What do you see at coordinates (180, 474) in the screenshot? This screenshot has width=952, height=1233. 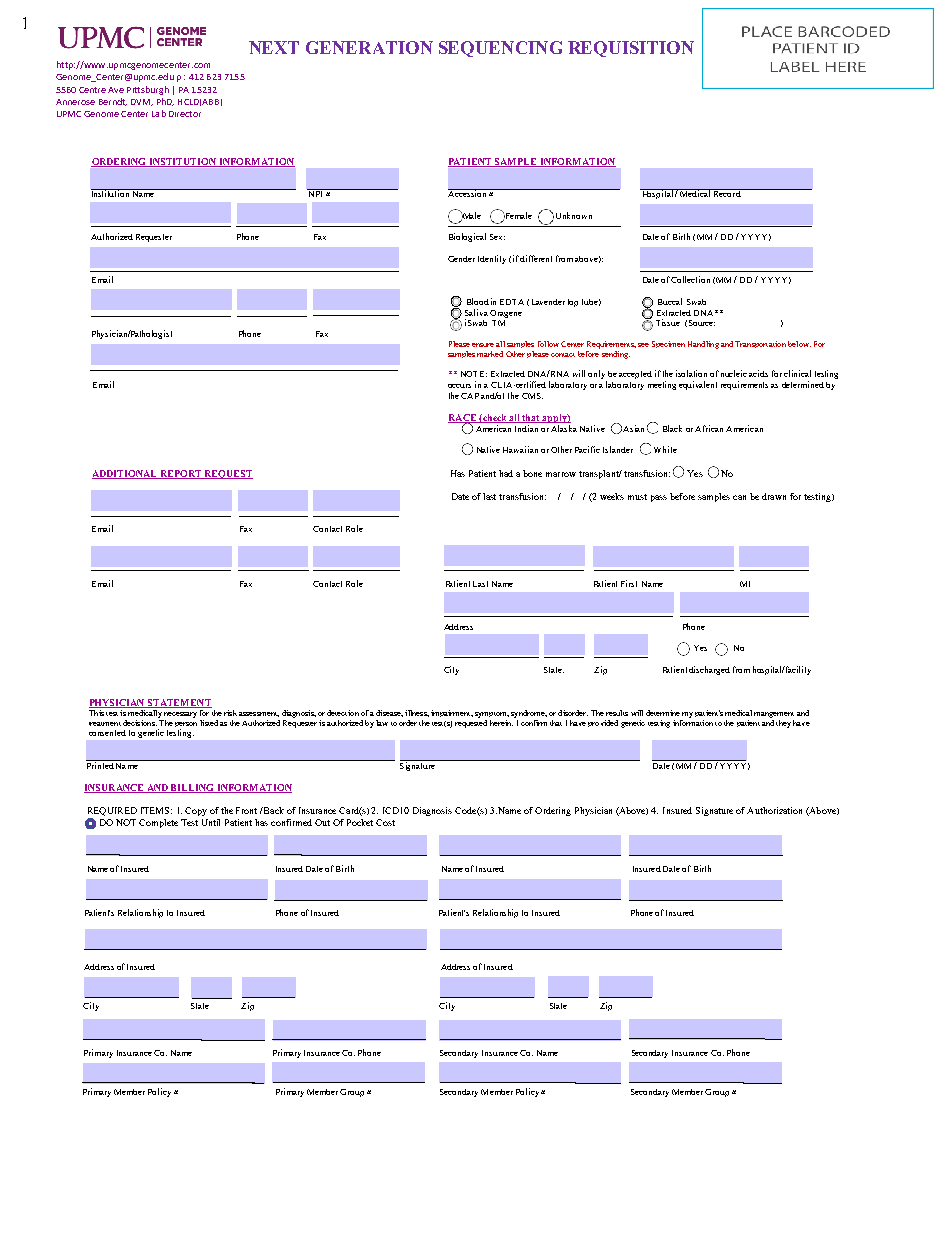 I see `REPORT` at bounding box center [180, 474].
